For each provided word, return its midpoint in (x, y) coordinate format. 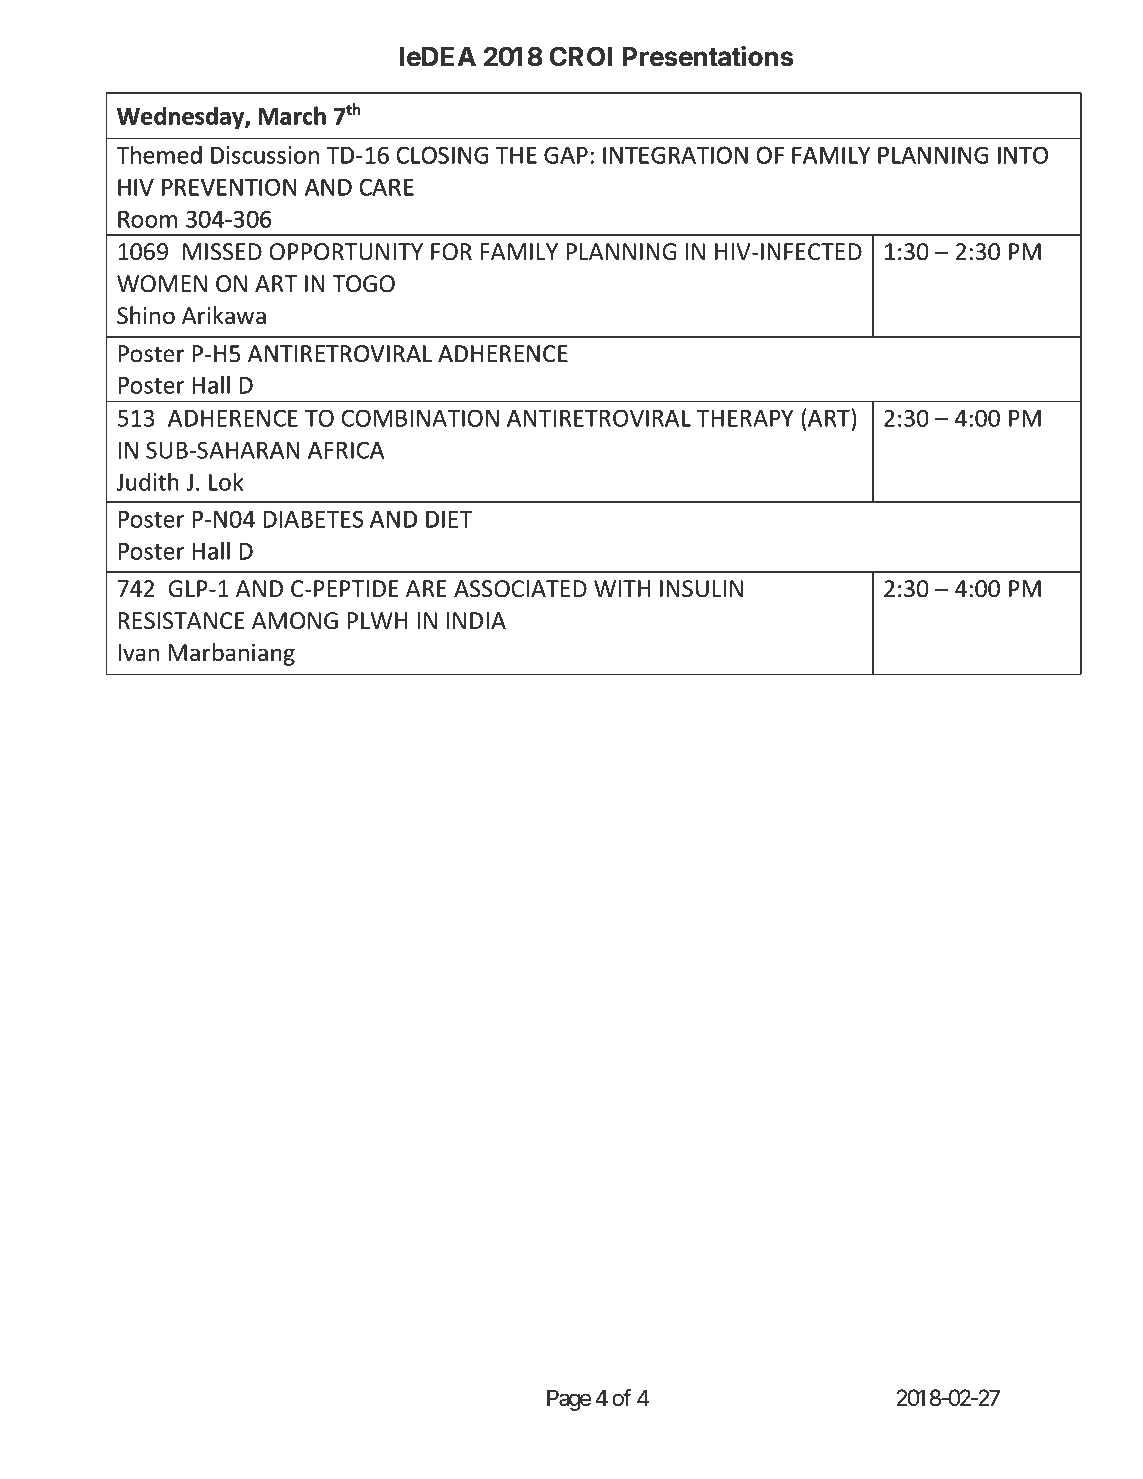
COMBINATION (420, 418)
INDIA (476, 620)
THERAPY (745, 418)
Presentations (708, 56)
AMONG (295, 621)
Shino (146, 315)
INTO (1023, 155)
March (292, 115)
